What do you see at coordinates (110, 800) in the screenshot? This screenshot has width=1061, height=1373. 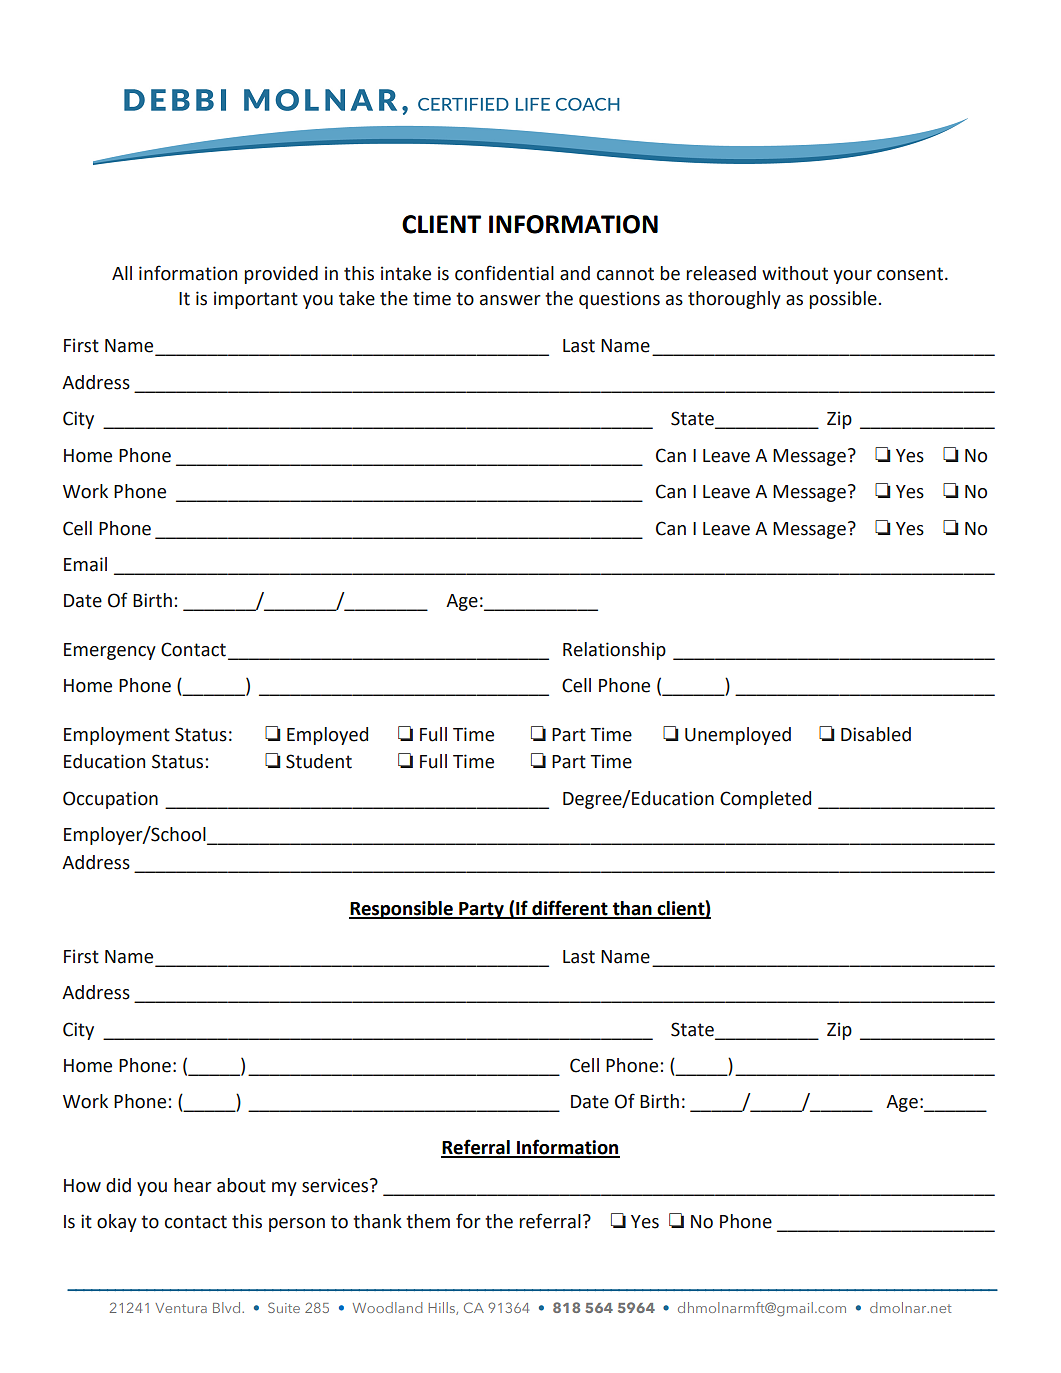 I see `Occupation` at bounding box center [110, 800].
